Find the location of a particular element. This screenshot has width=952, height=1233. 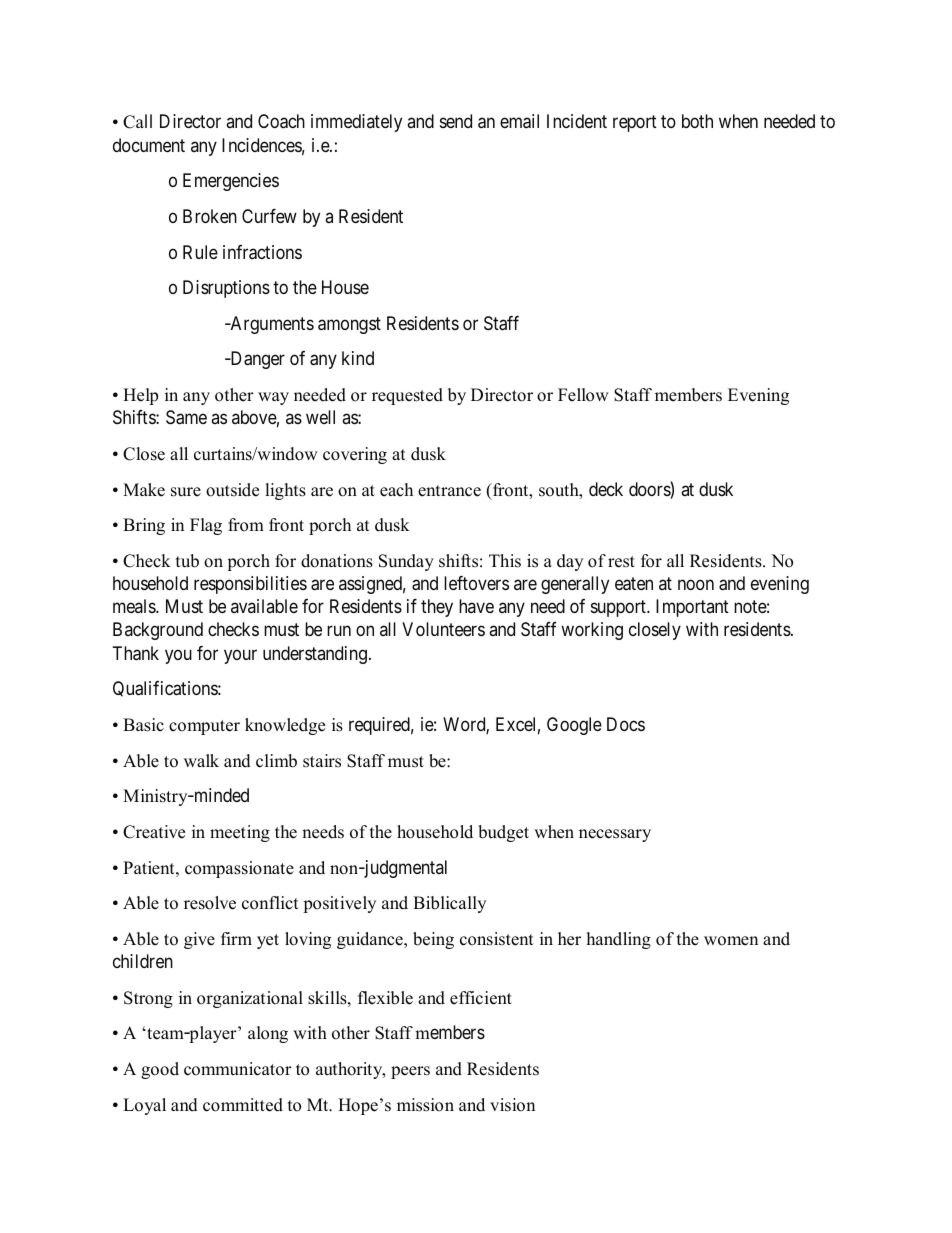

communicator is located at coordinates (238, 1069).
